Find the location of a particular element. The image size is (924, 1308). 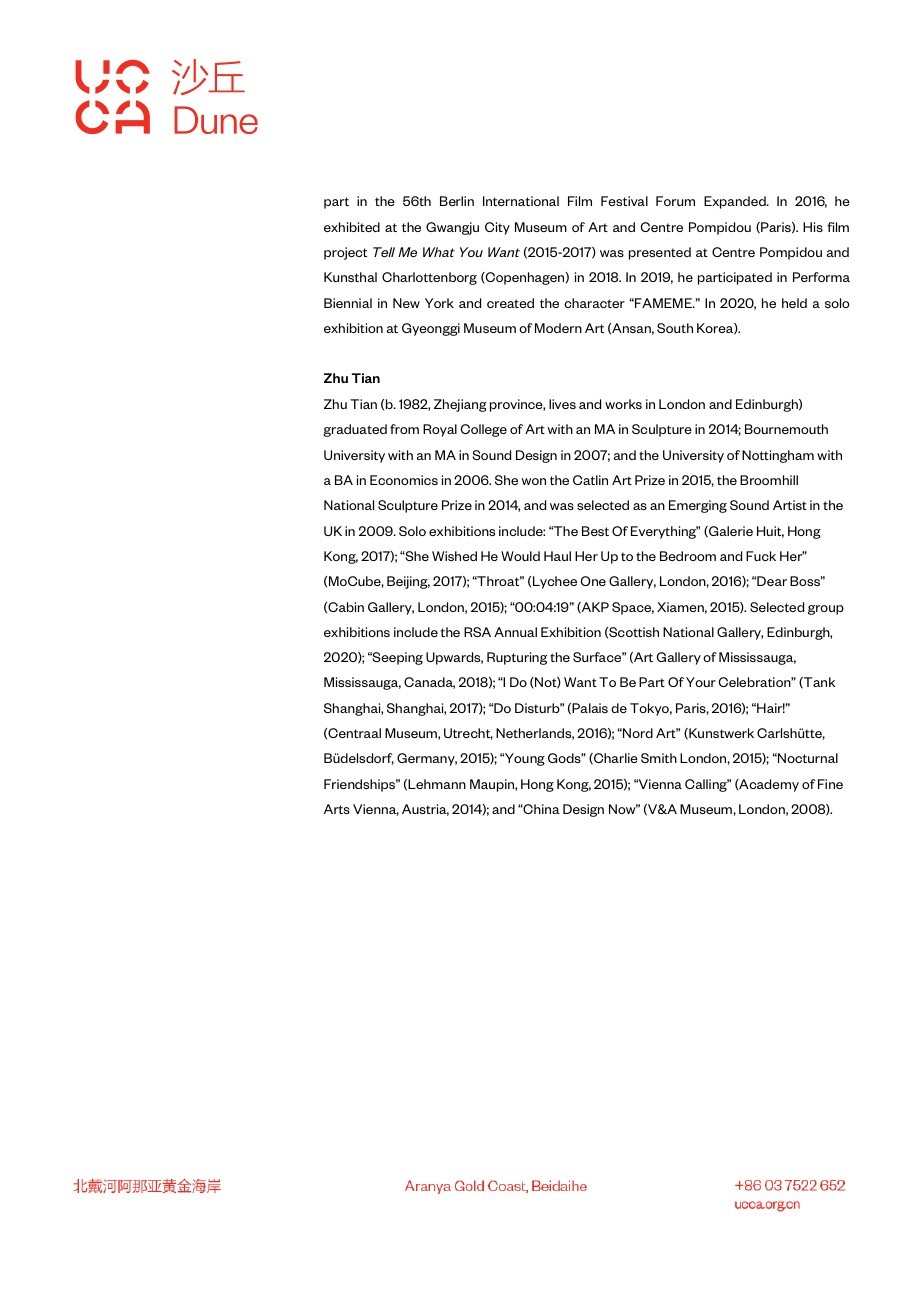

His is located at coordinates (813, 227).
